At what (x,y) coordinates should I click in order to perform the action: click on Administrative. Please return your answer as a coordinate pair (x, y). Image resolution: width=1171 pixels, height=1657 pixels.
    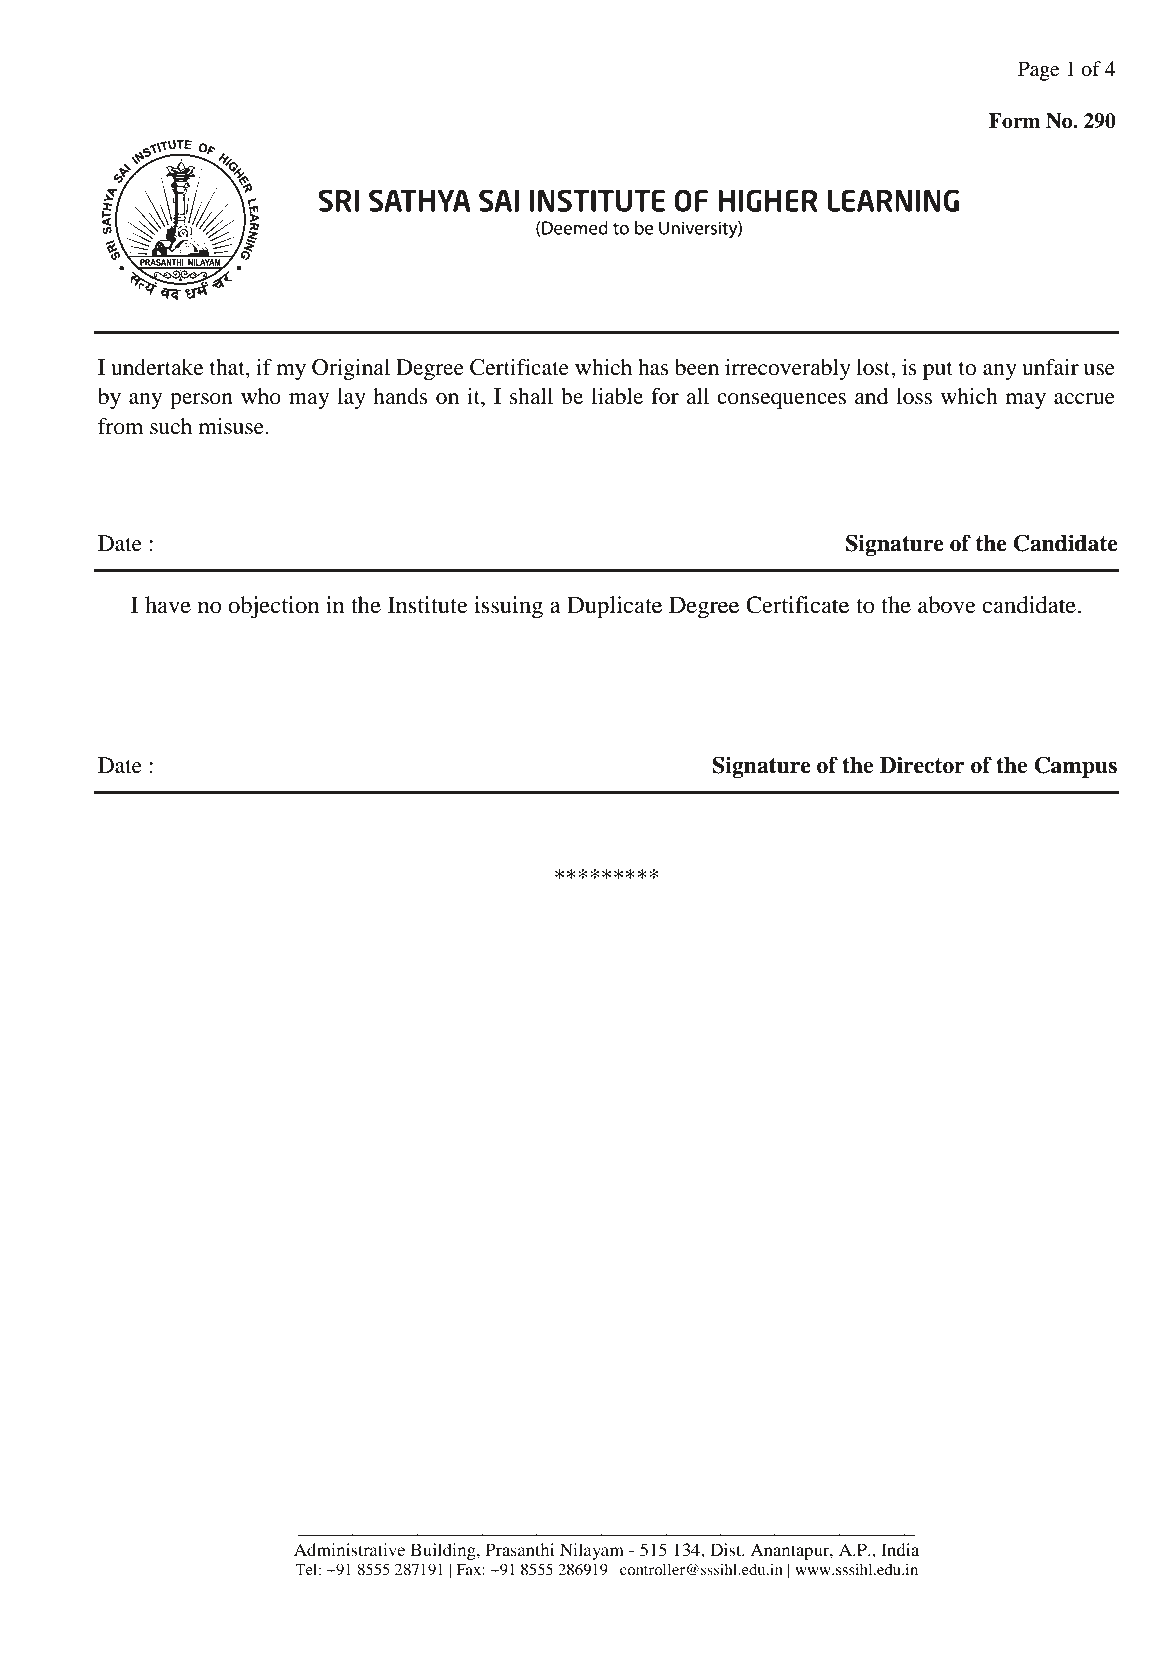
    Looking at the image, I should click on (349, 1549).
